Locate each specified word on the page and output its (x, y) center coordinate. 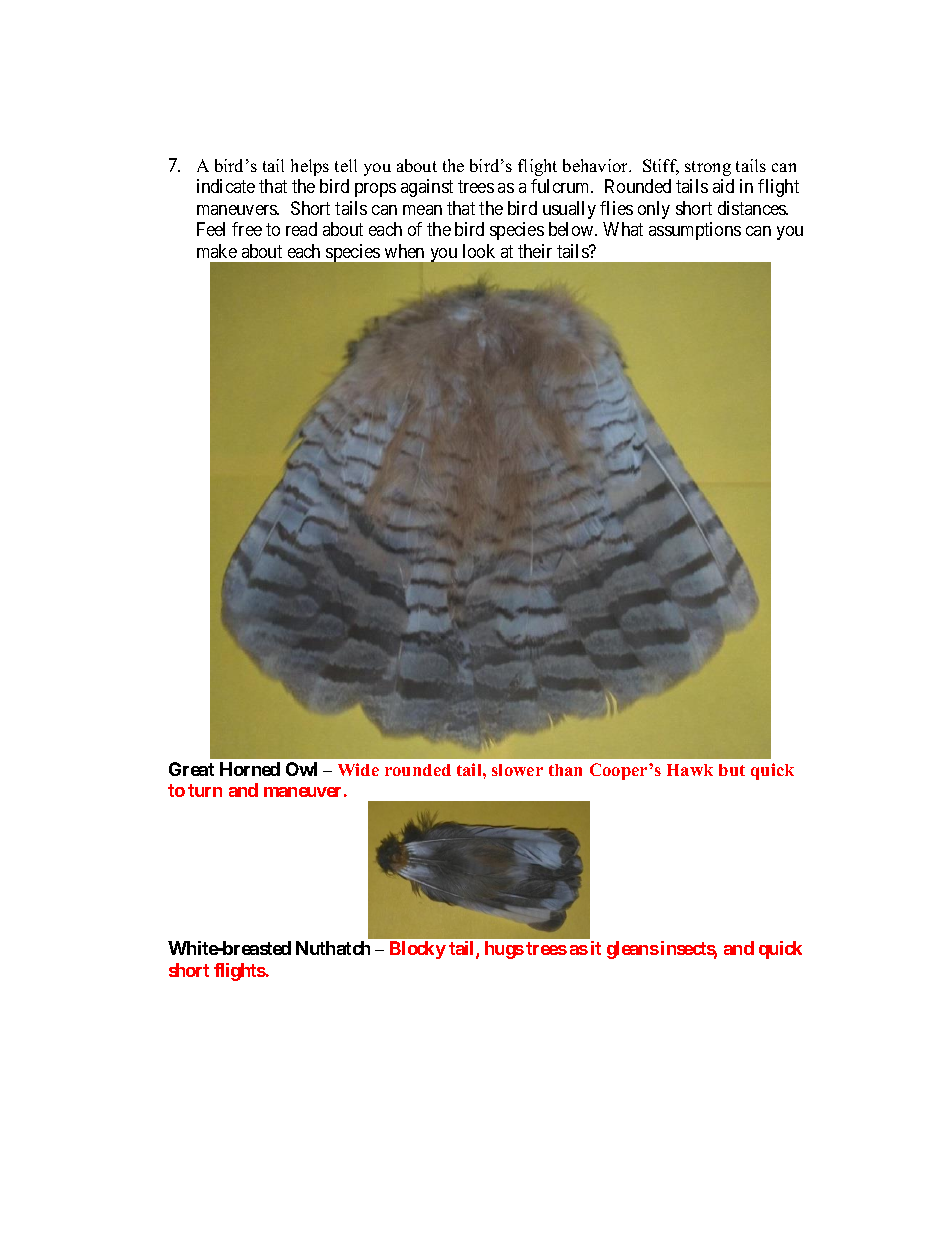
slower (517, 770)
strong (708, 168)
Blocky (418, 950)
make (217, 251)
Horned (250, 769)
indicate (226, 186)
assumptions (695, 231)
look (479, 251)
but (732, 770)
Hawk (690, 770)
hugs (504, 950)
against (427, 188)
